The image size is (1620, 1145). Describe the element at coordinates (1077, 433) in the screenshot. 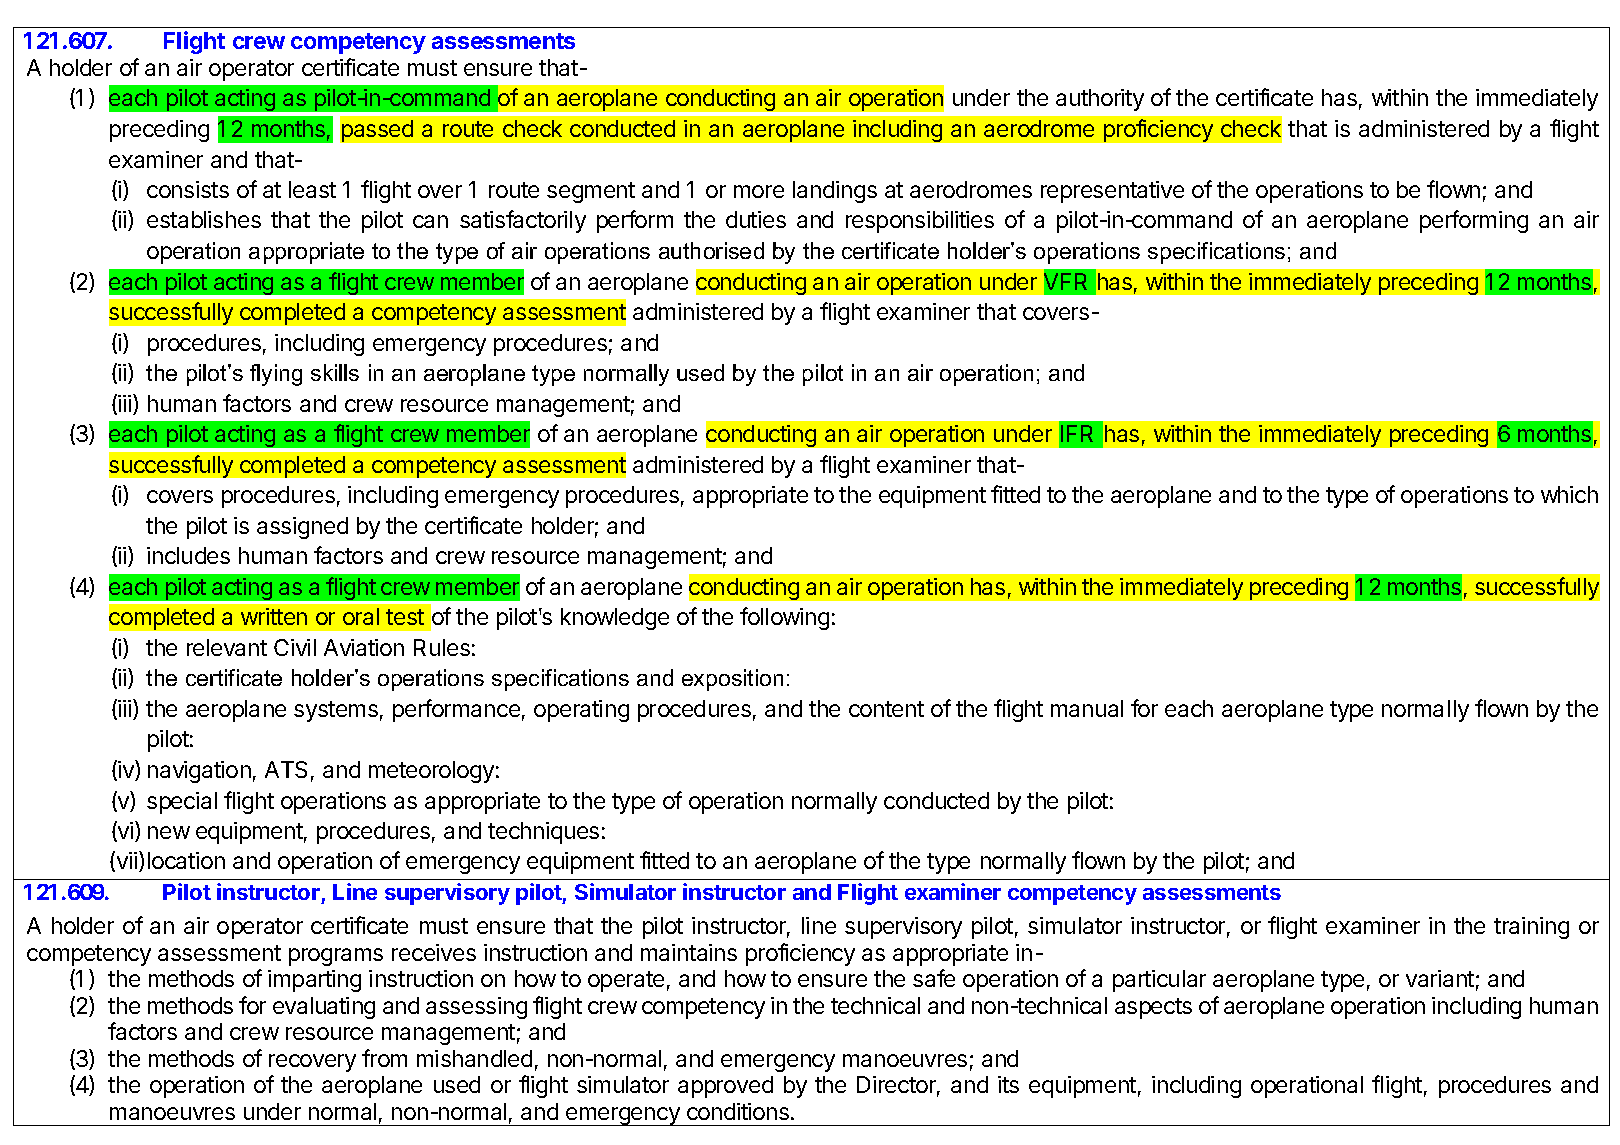

I see `IFR` at that location.
